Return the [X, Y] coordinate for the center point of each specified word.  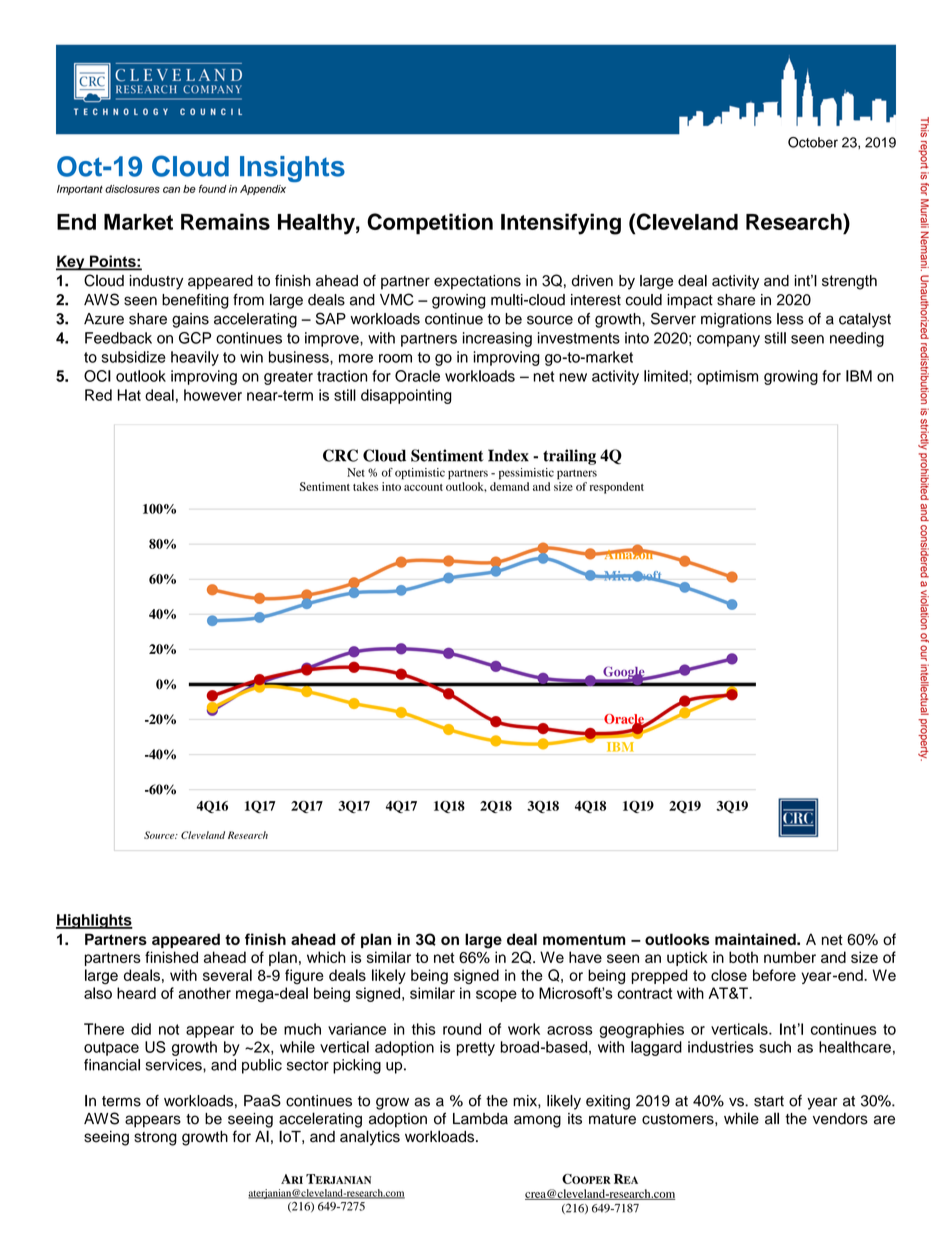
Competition [430, 224]
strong [155, 1139]
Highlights [94, 921]
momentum [584, 939]
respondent [617, 488]
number [790, 957]
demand [509, 486]
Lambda [480, 1119]
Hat [129, 395]
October [813, 142]
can [171, 190]
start [769, 1101]
